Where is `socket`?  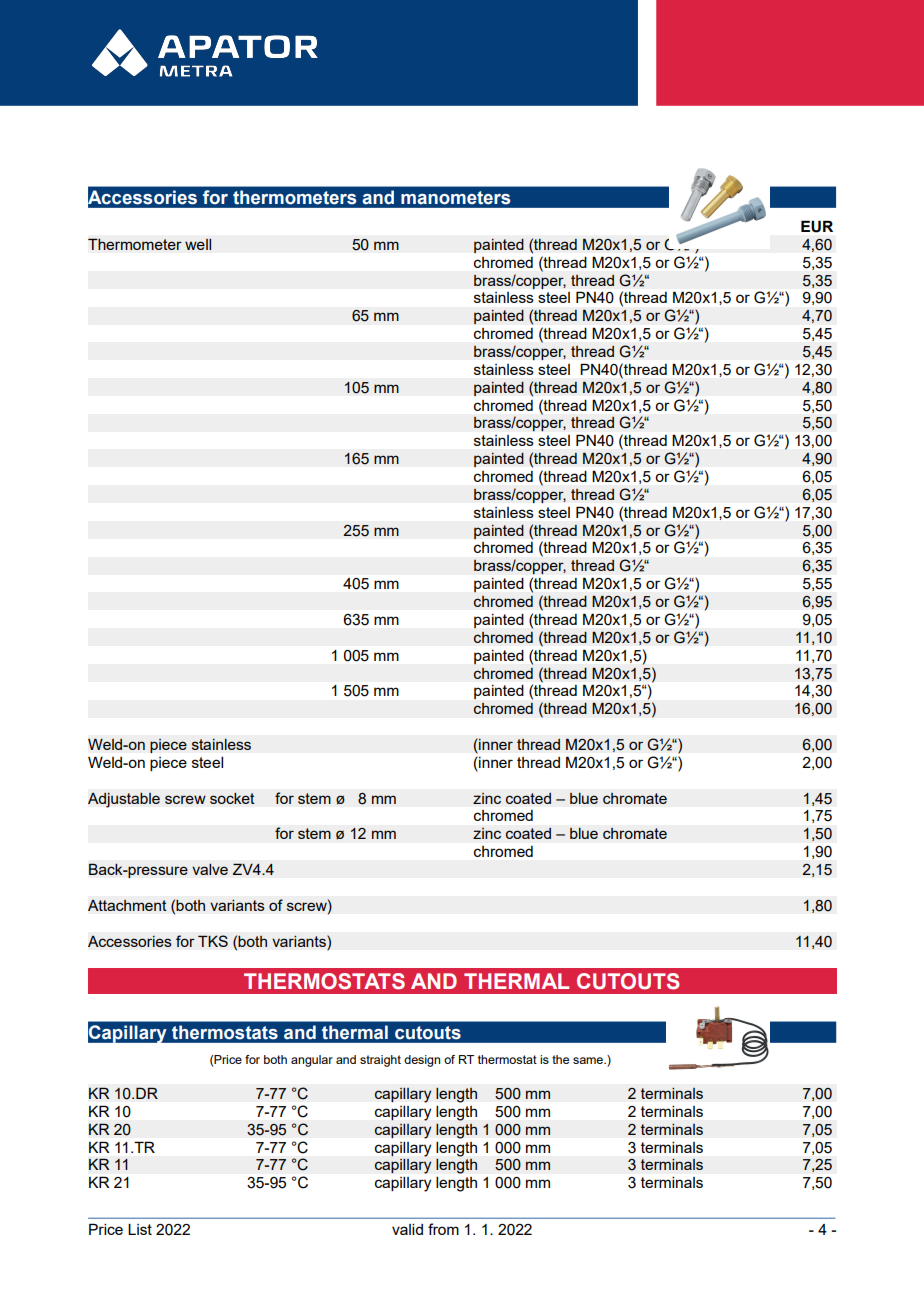
socket is located at coordinates (232, 798).
